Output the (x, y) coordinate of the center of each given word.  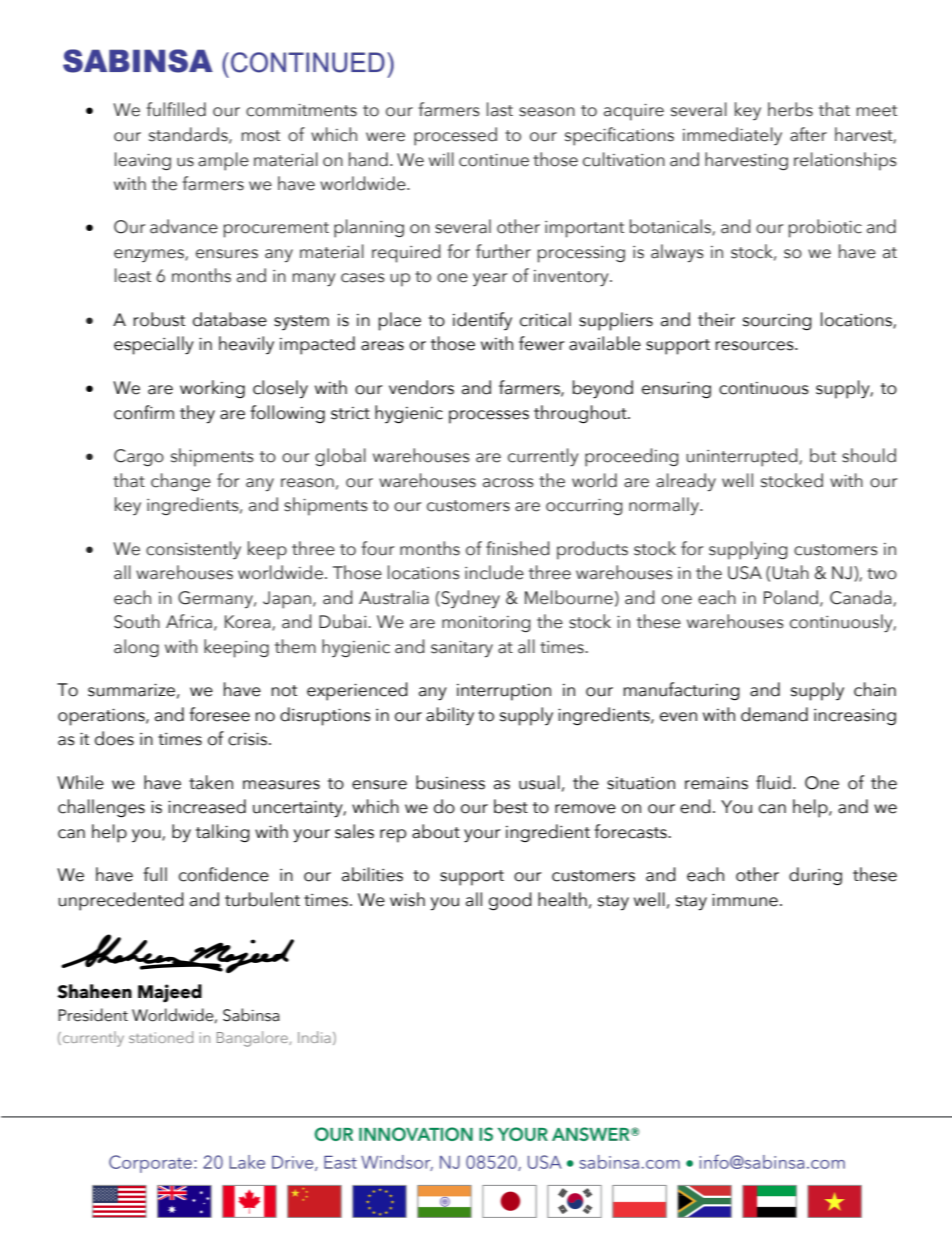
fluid (773, 782)
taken (211, 782)
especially (154, 345)
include (494, 572)
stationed (161, 1037)
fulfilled (176, 109)
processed (455, 136)
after (808, 134)
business (450, 782)
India (314, 1037)
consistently (193, 550)
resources (755, 346)
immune (745, 900)
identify (482, 321)
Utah (791, 572)
